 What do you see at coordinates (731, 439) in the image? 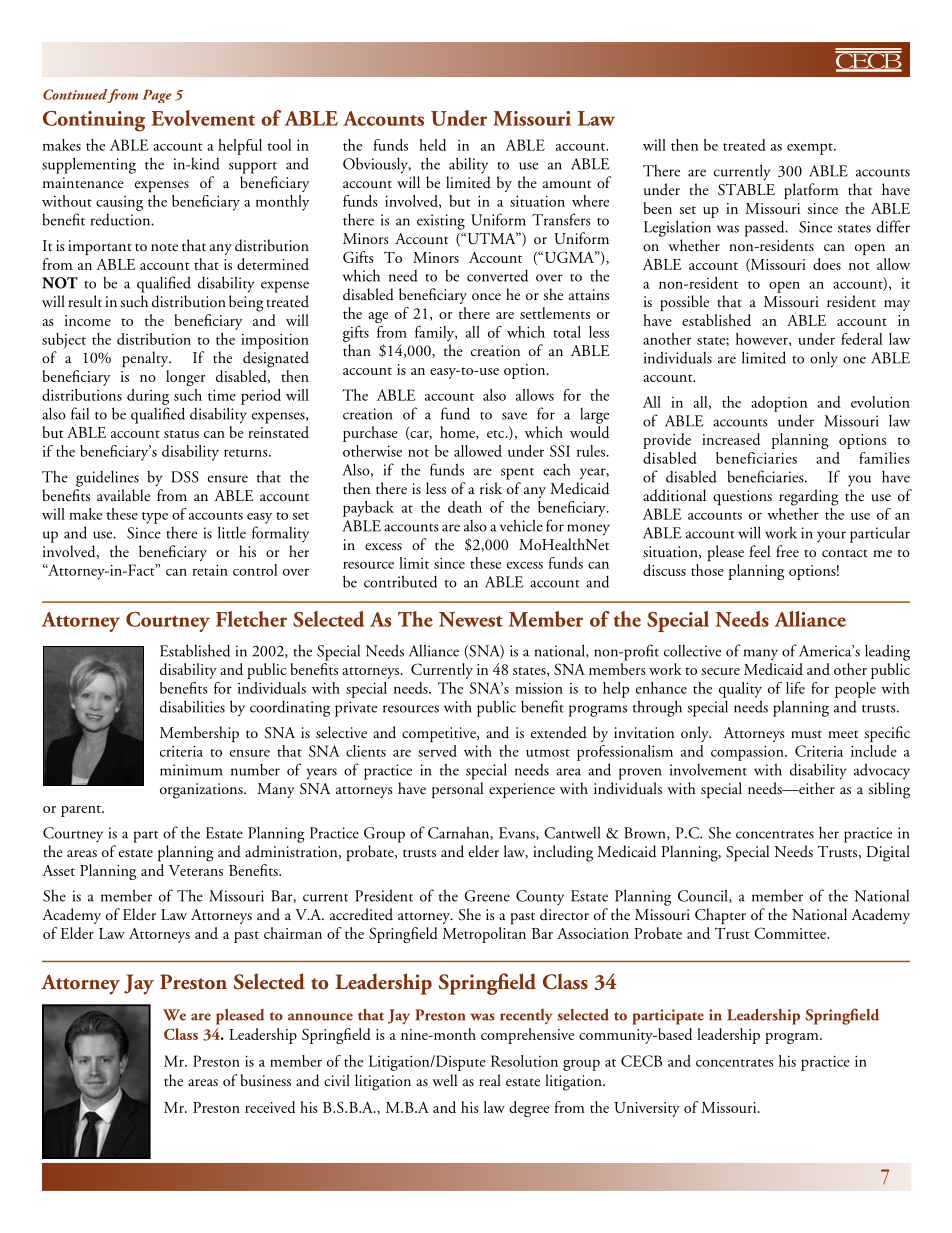
I see `increased` at bounding box center [731, 439].
